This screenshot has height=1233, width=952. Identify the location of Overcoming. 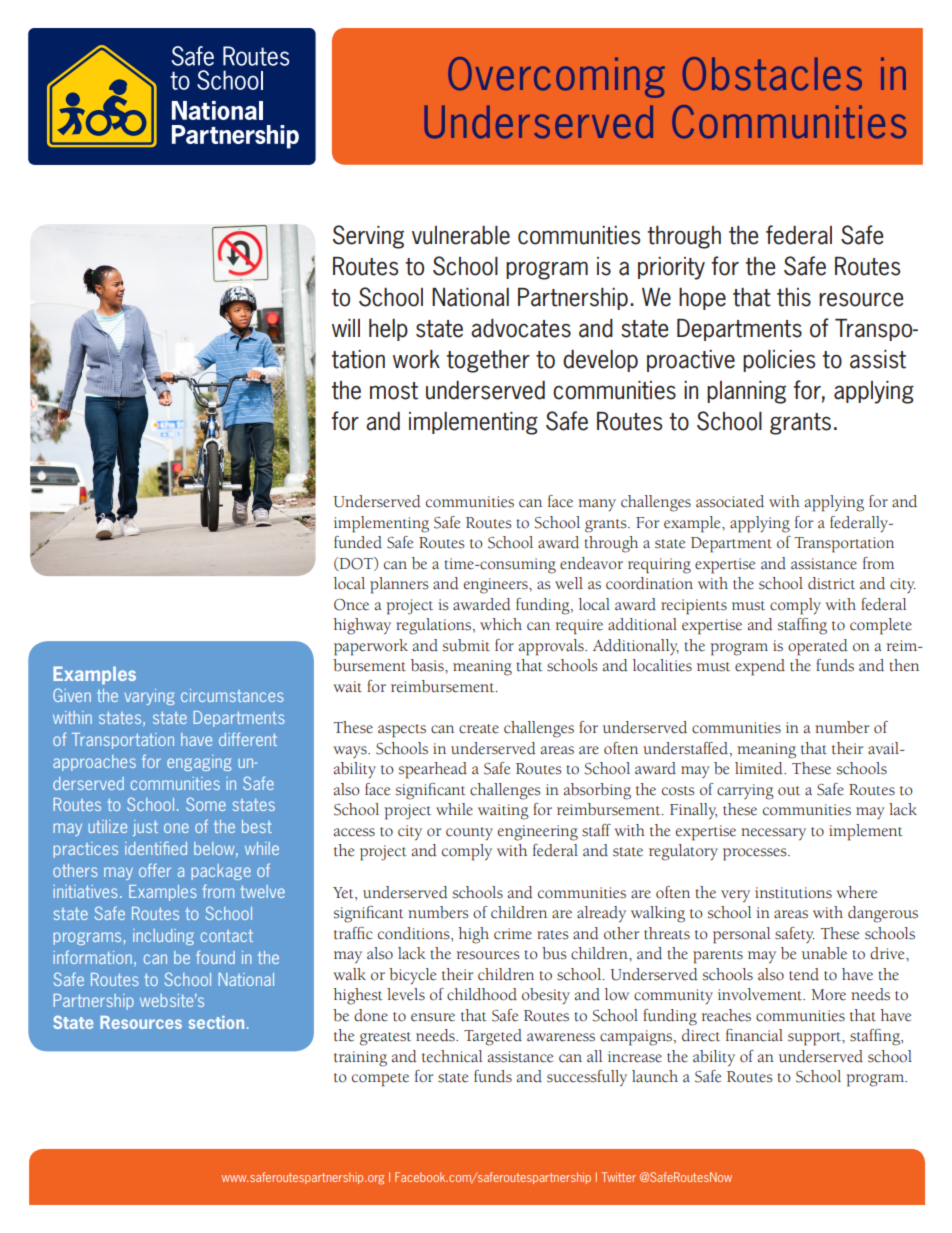
(556, 77).
